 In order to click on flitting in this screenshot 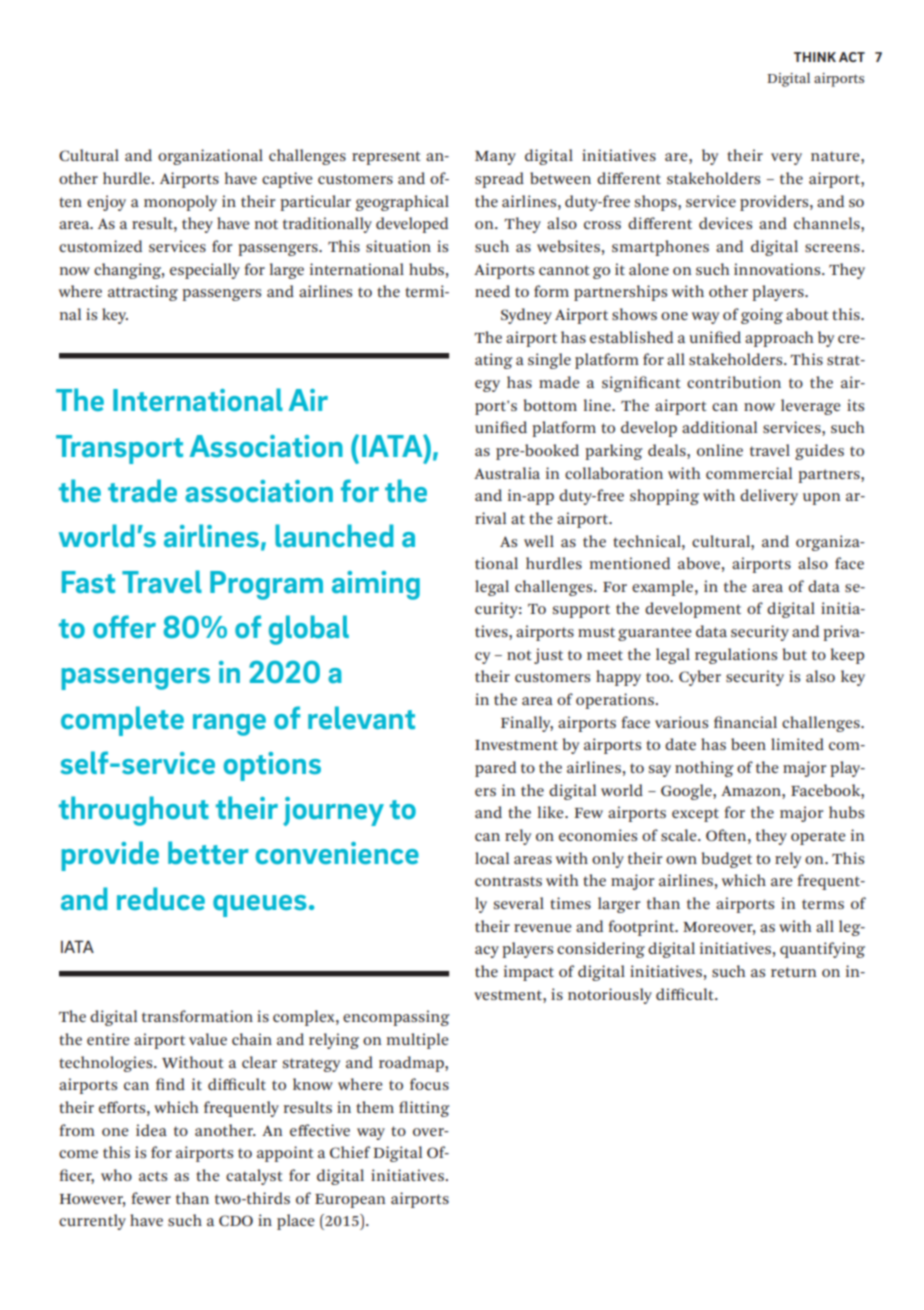, I will do `click(424, 1109)`.
